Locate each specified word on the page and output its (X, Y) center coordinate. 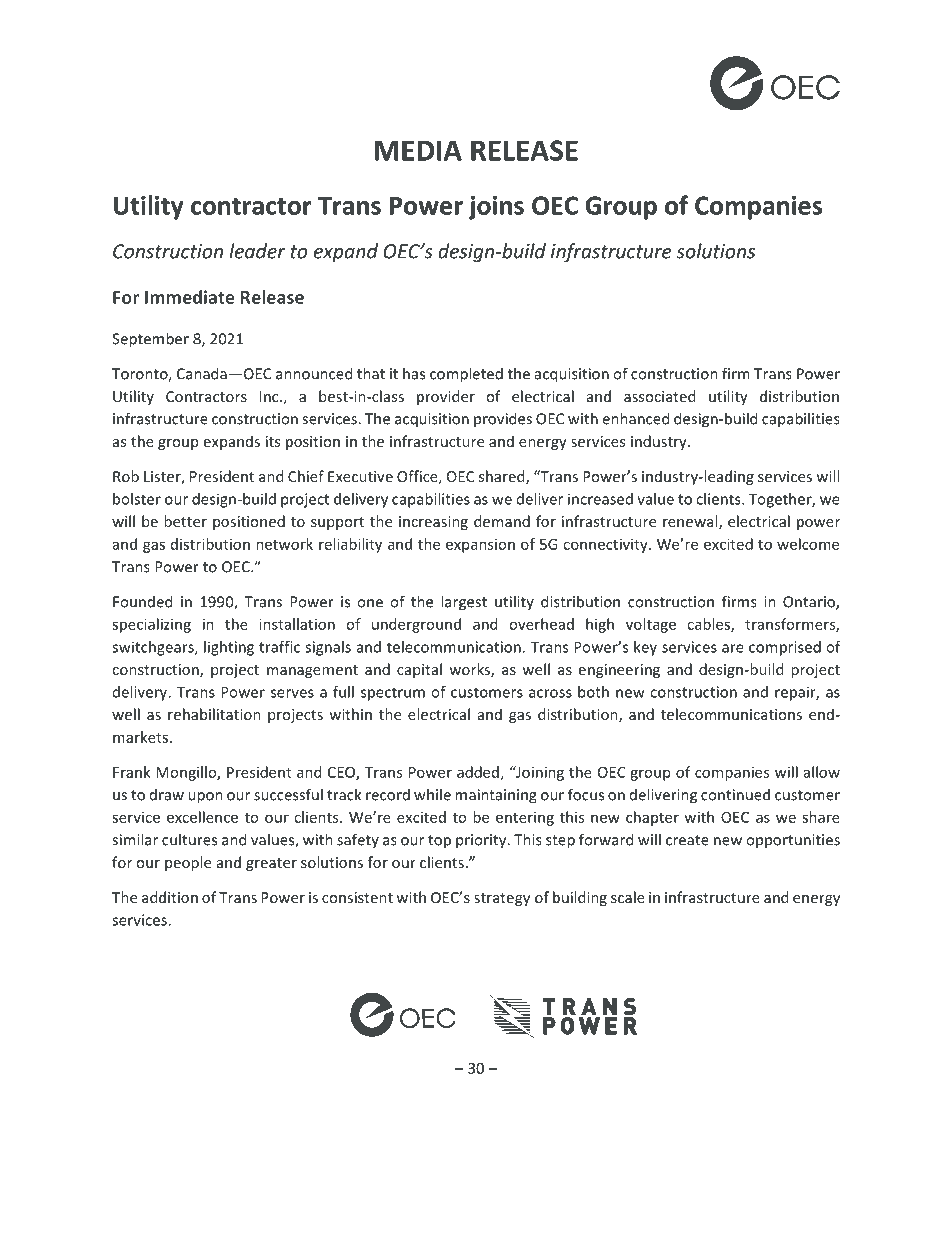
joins (496, 208)
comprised (785, 648)
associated (659, 396)
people (188, 863)
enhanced (635, 418)
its (273, 441)
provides (503, 419)
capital (419, 670)
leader (257, 251)
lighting (229, 648)
